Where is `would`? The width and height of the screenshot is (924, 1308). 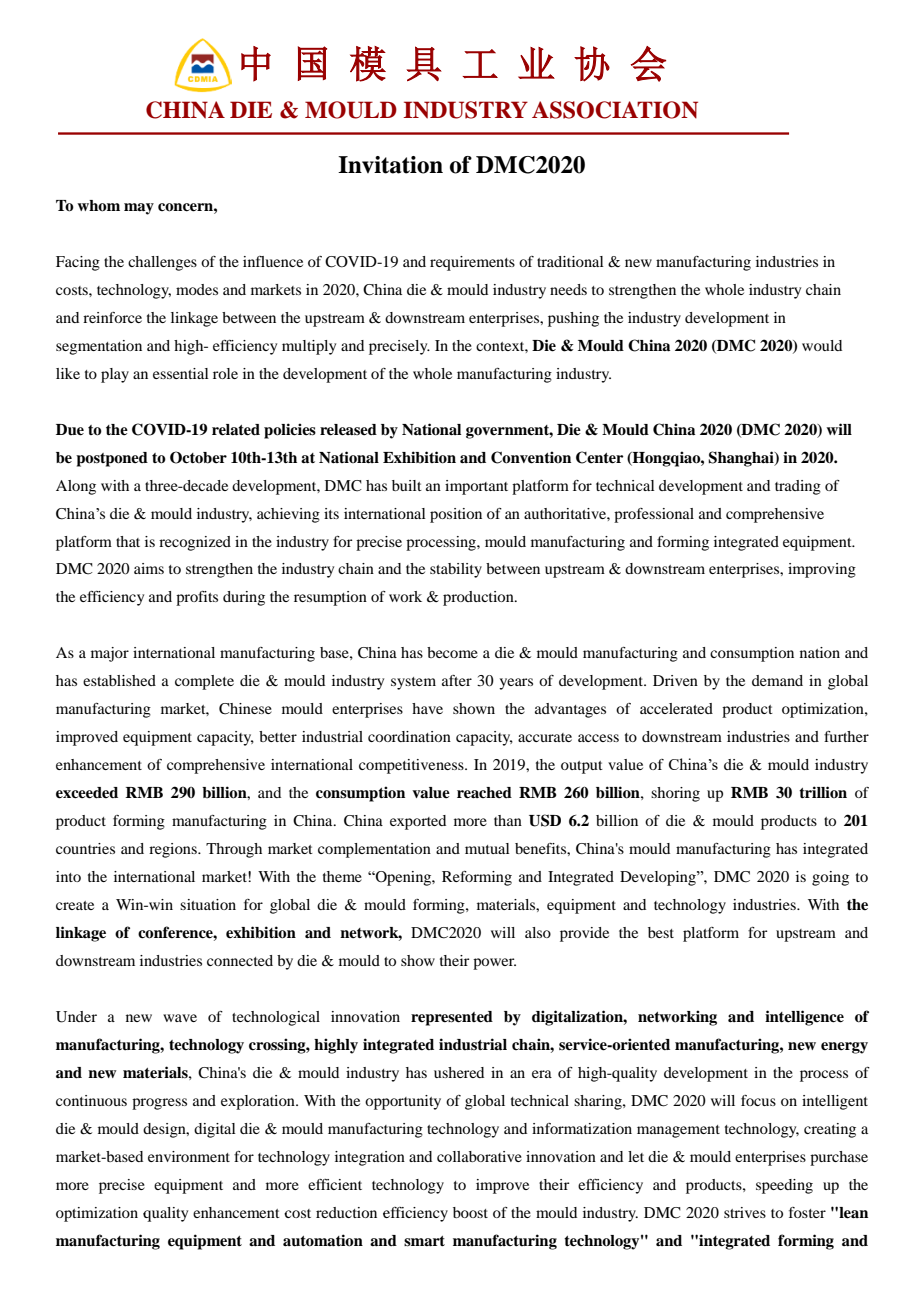
would is located at coordinates (822, 345).
